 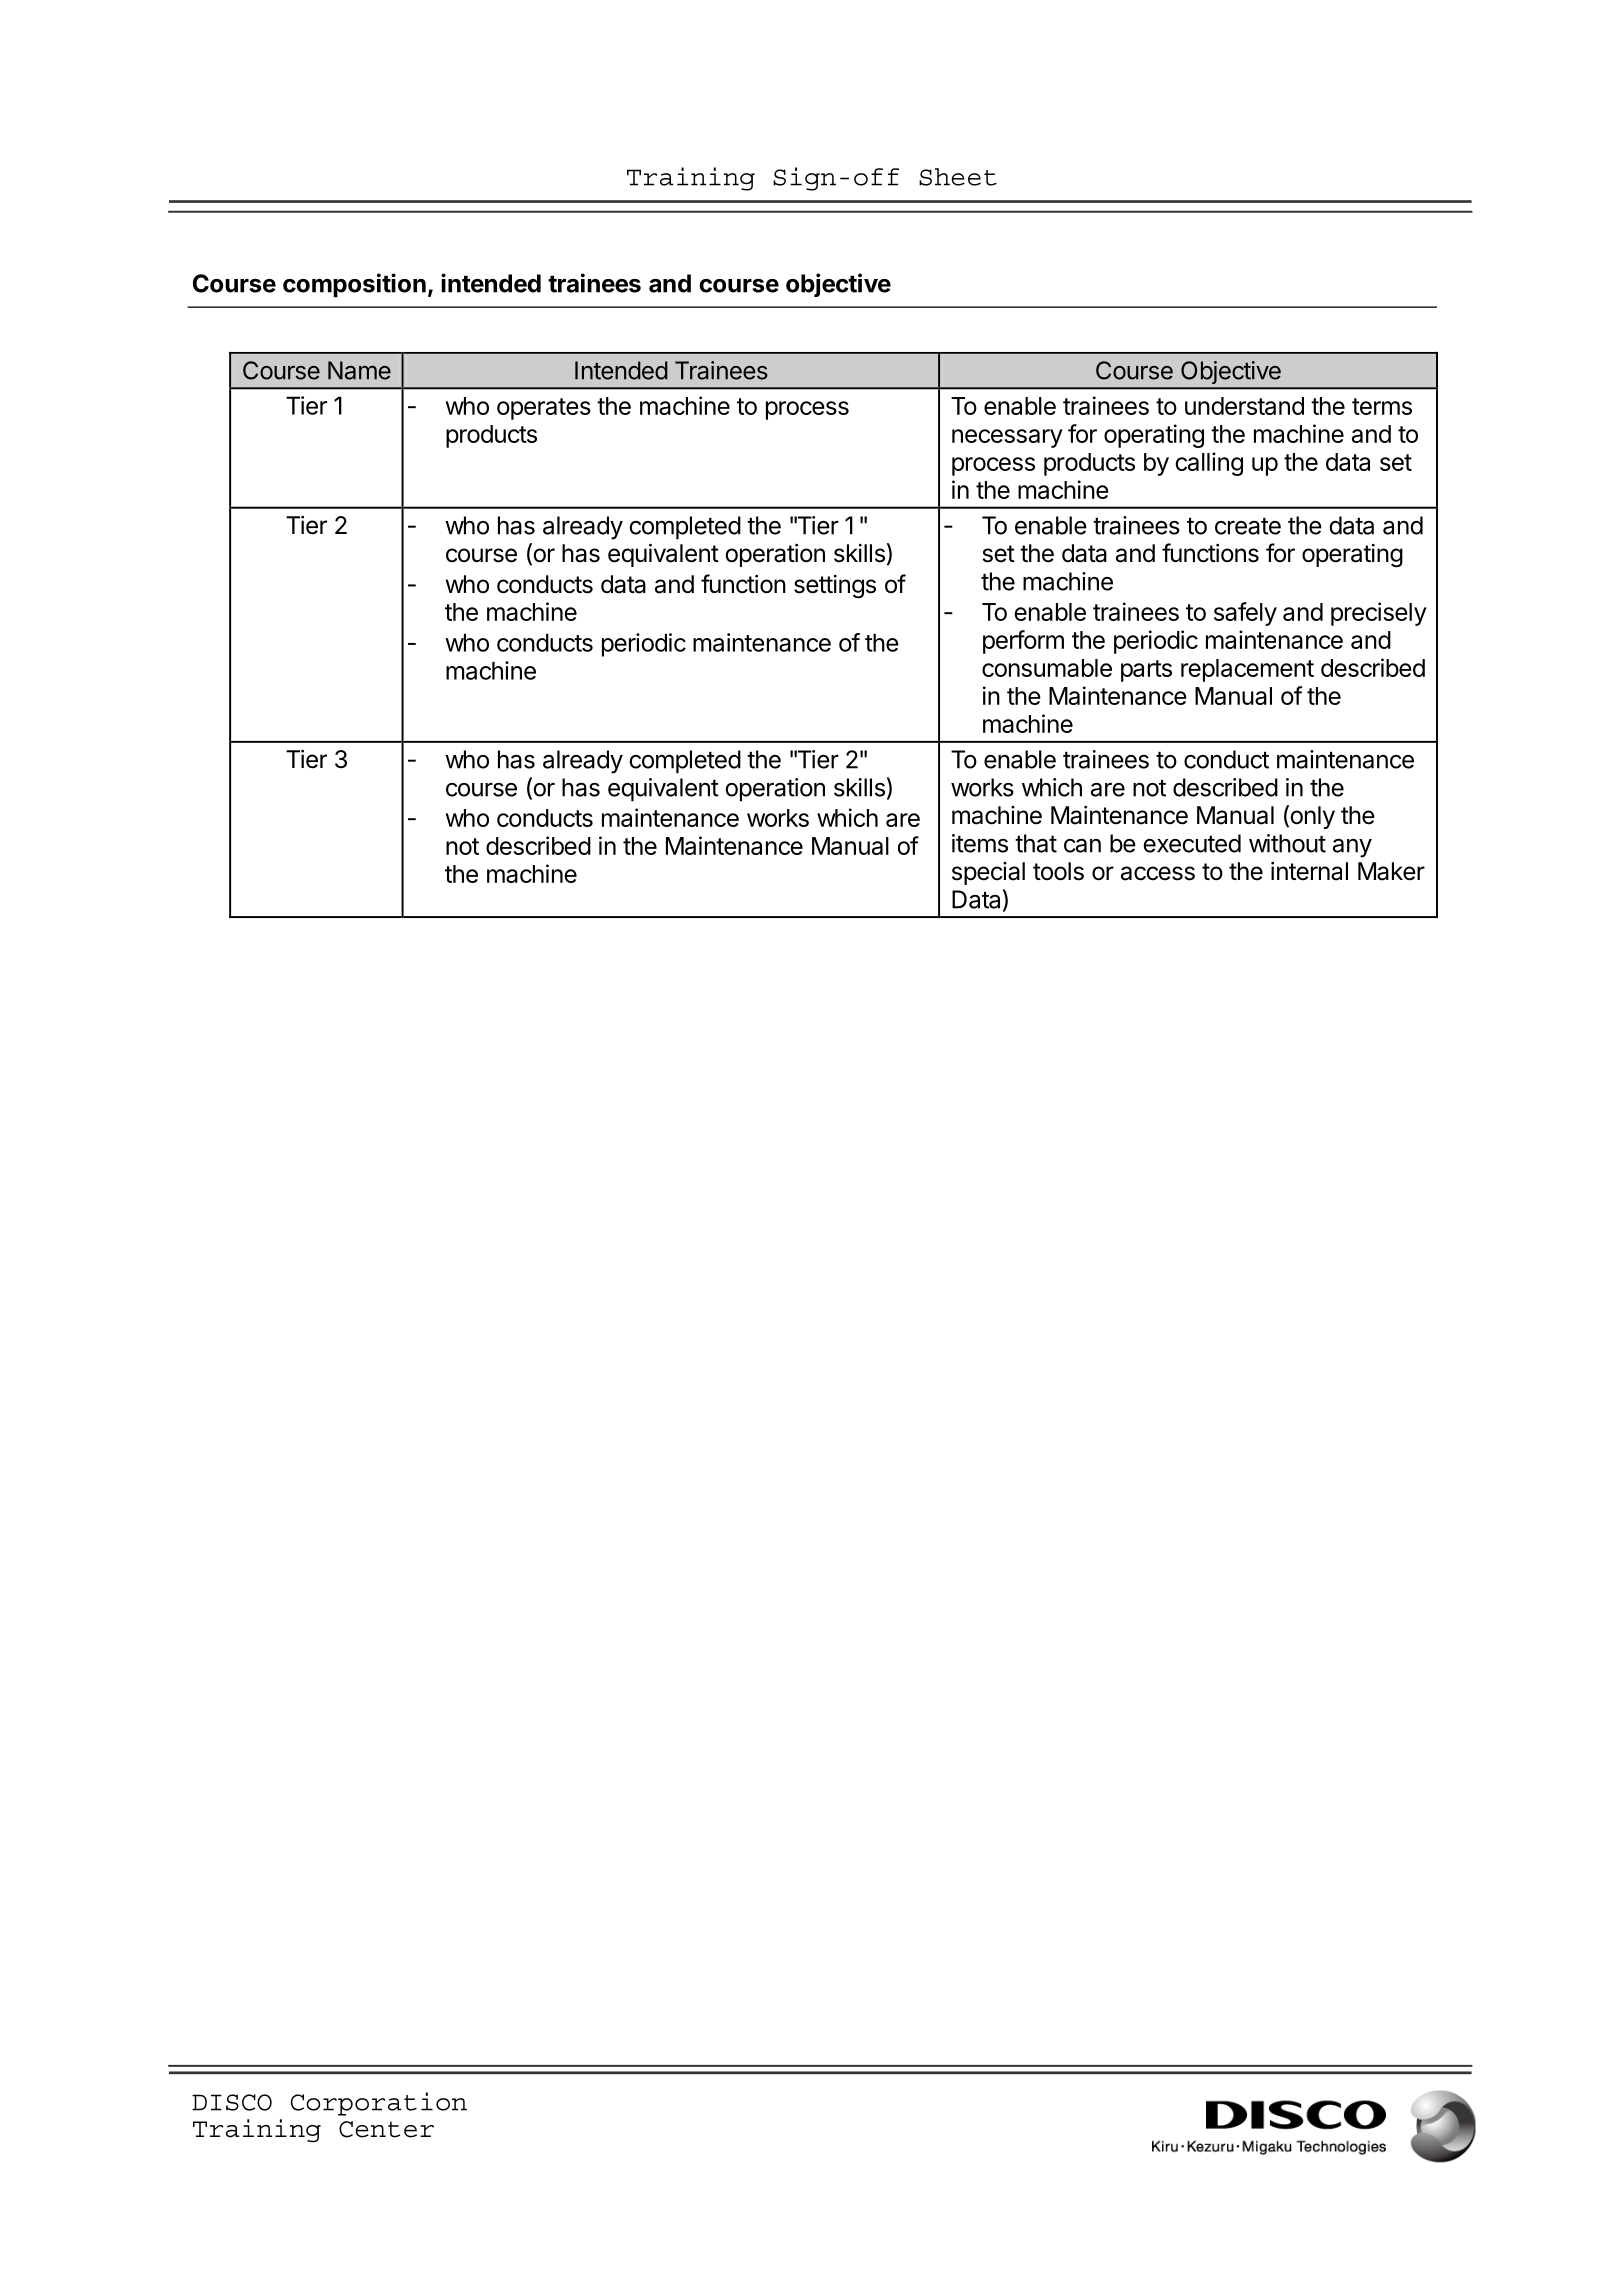 What do you see at coordinates (544, 409) in the screenshot?
I see `operates` at bounding box center [544, 409].
